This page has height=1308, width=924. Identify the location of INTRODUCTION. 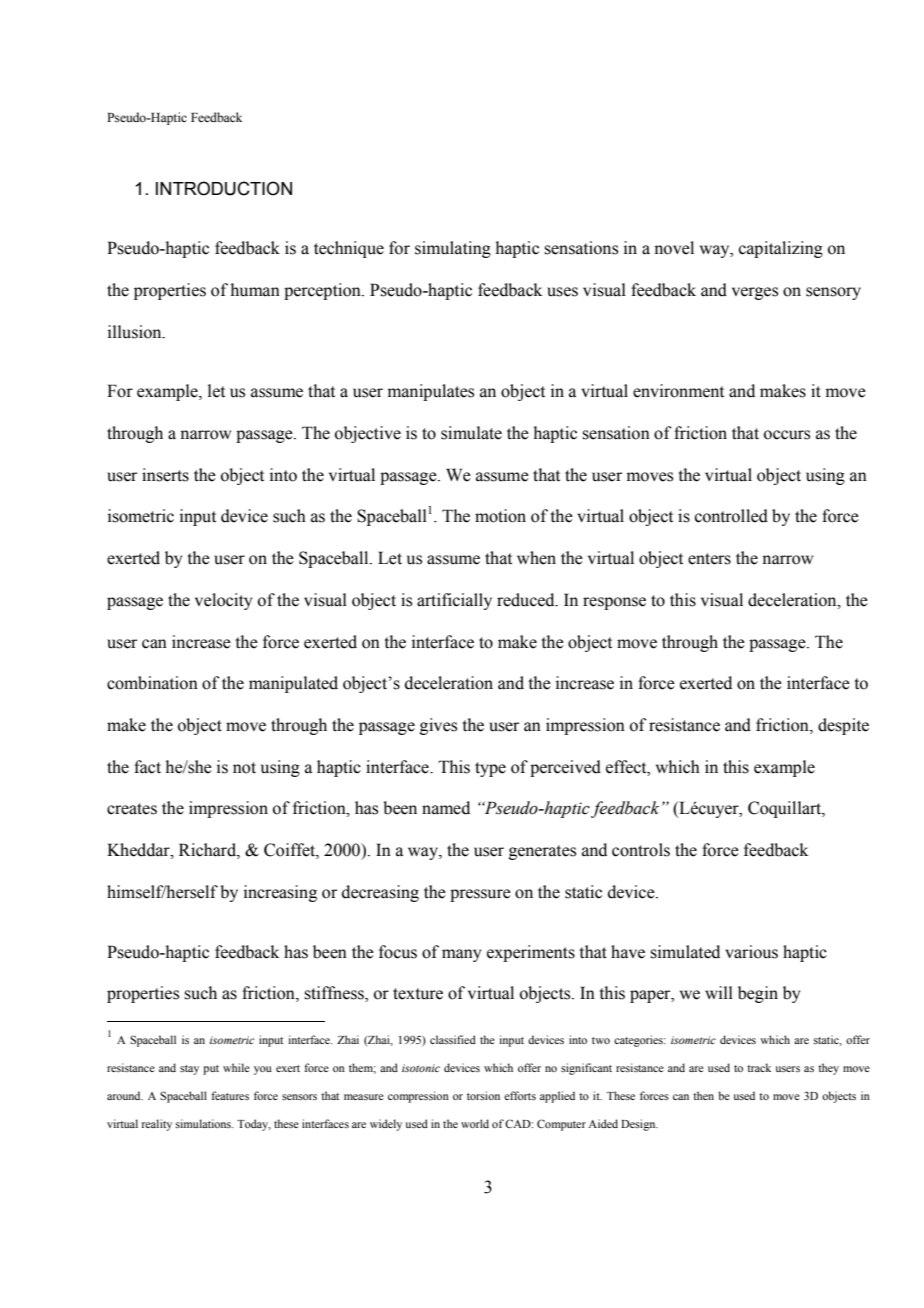
(224, 188).
